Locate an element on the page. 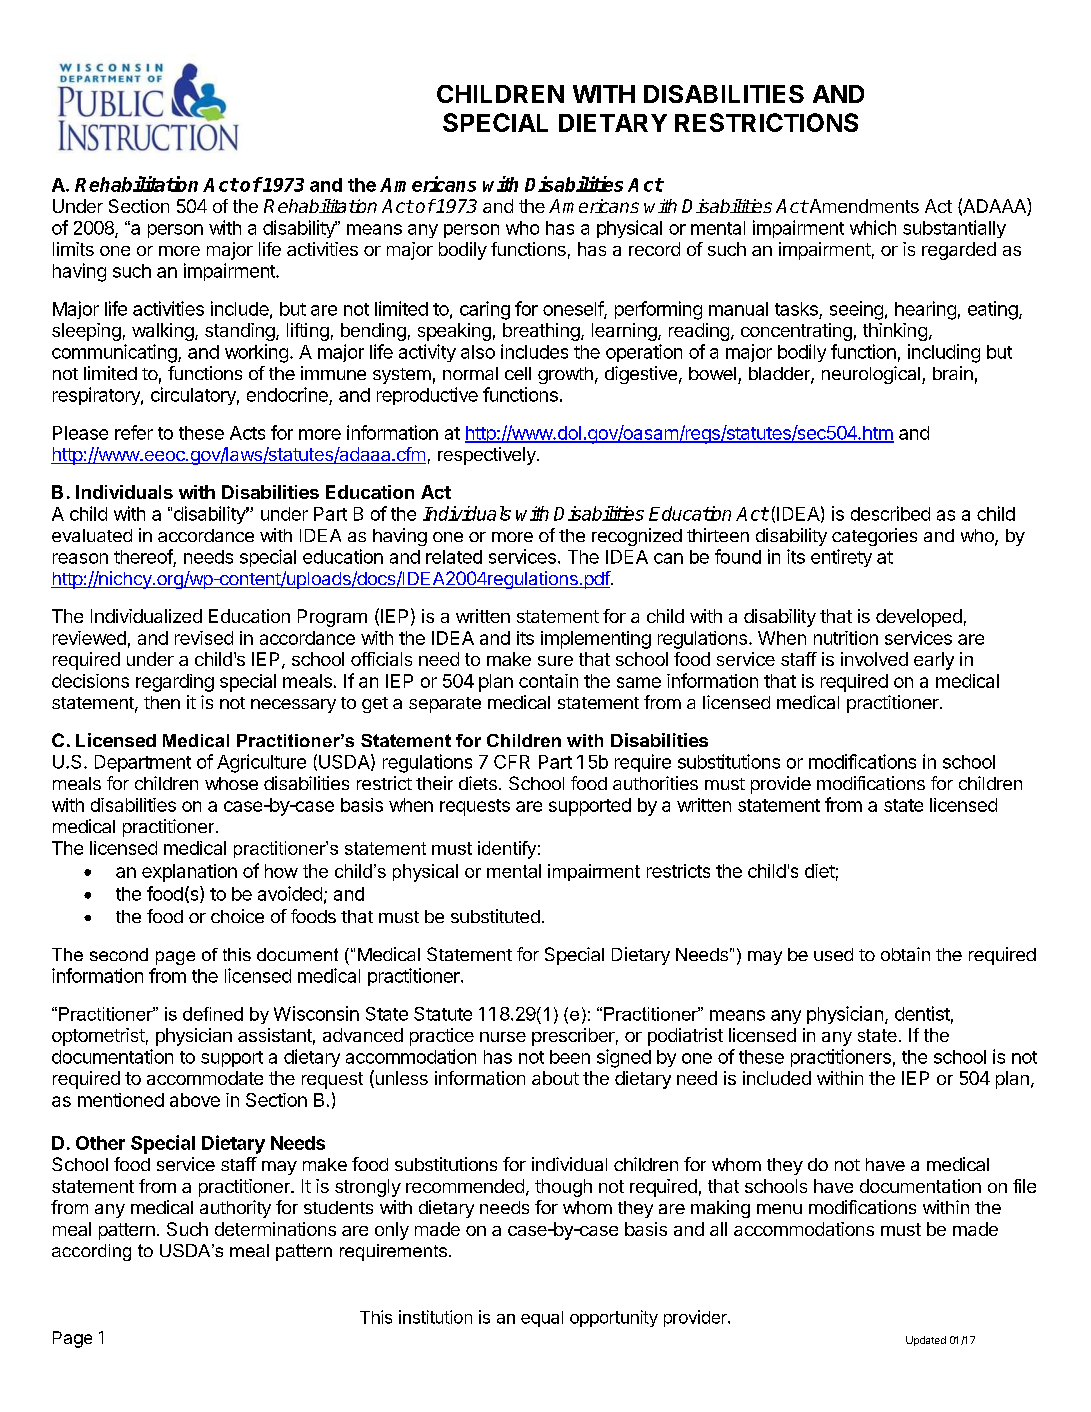 Image resolution: width=1091 pixels, height=1412 pixels. limits is located at coordinates (73, 249).
